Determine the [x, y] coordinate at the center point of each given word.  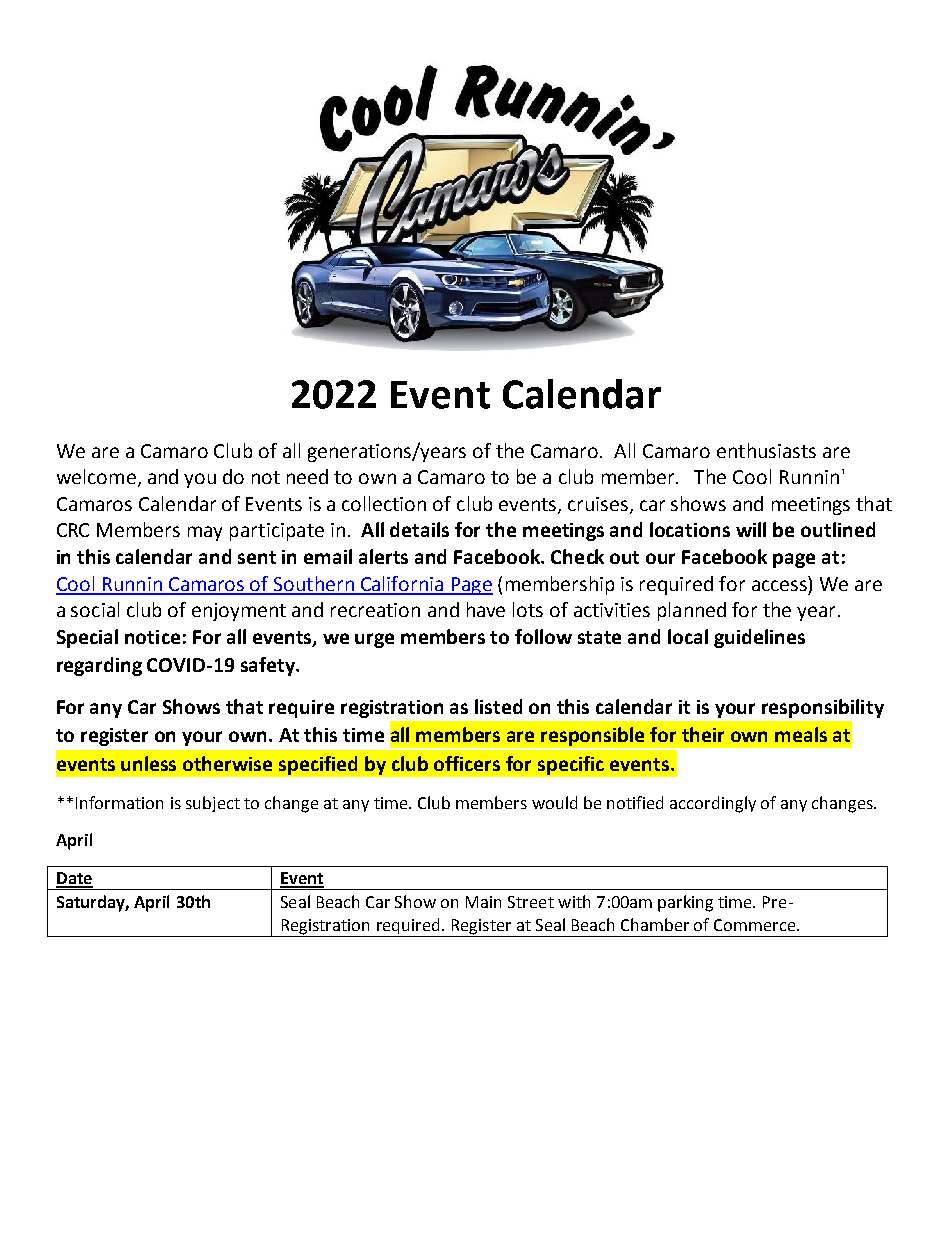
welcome [96, 476]
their [703, 734]
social [95, 609]
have [486, 609]
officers [467, 763]
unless [148, 763]
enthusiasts [766, 450]
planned [692, 611]
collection [384, 503]
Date [74, 879]
